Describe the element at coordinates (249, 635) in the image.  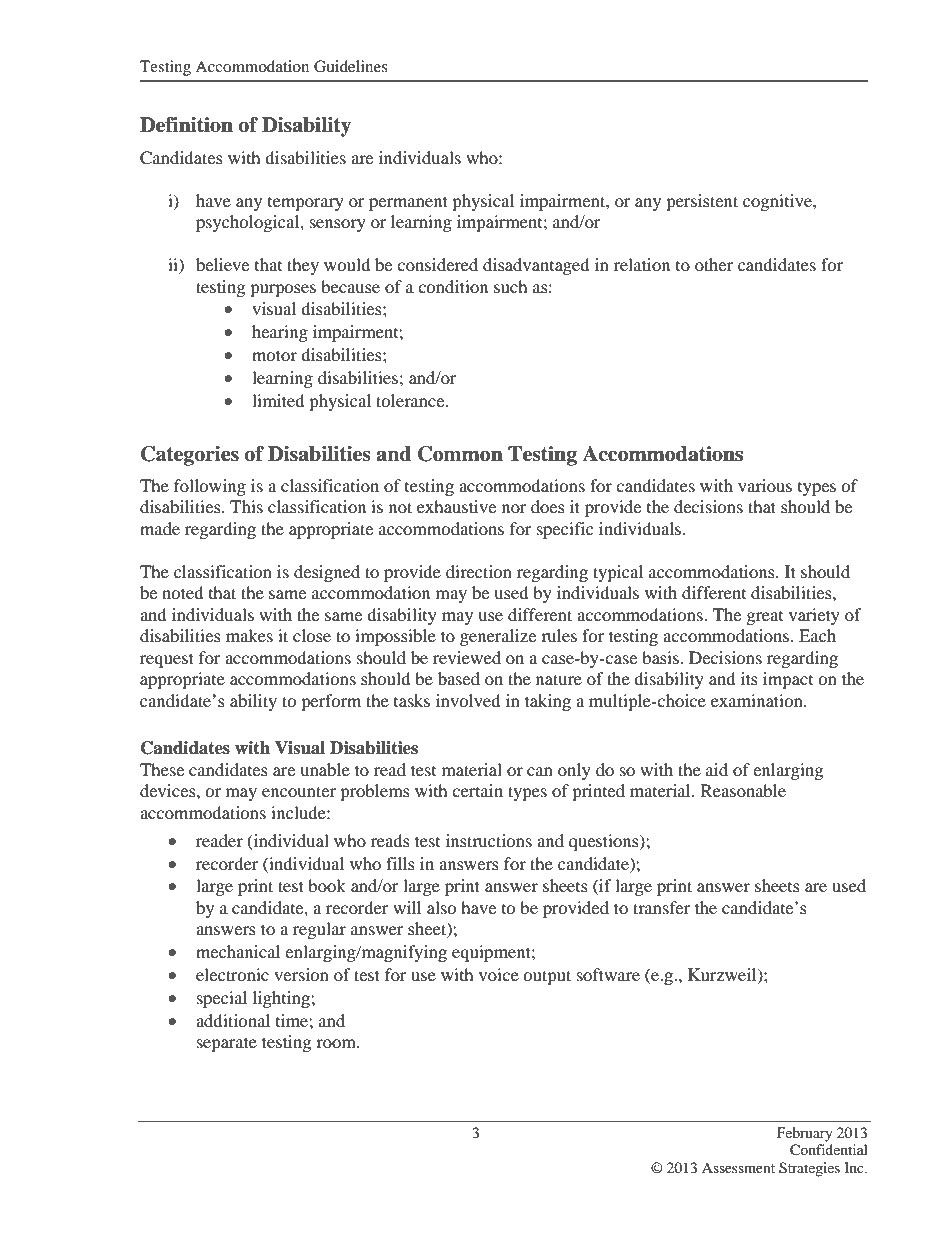
I see `makes` at that location.
